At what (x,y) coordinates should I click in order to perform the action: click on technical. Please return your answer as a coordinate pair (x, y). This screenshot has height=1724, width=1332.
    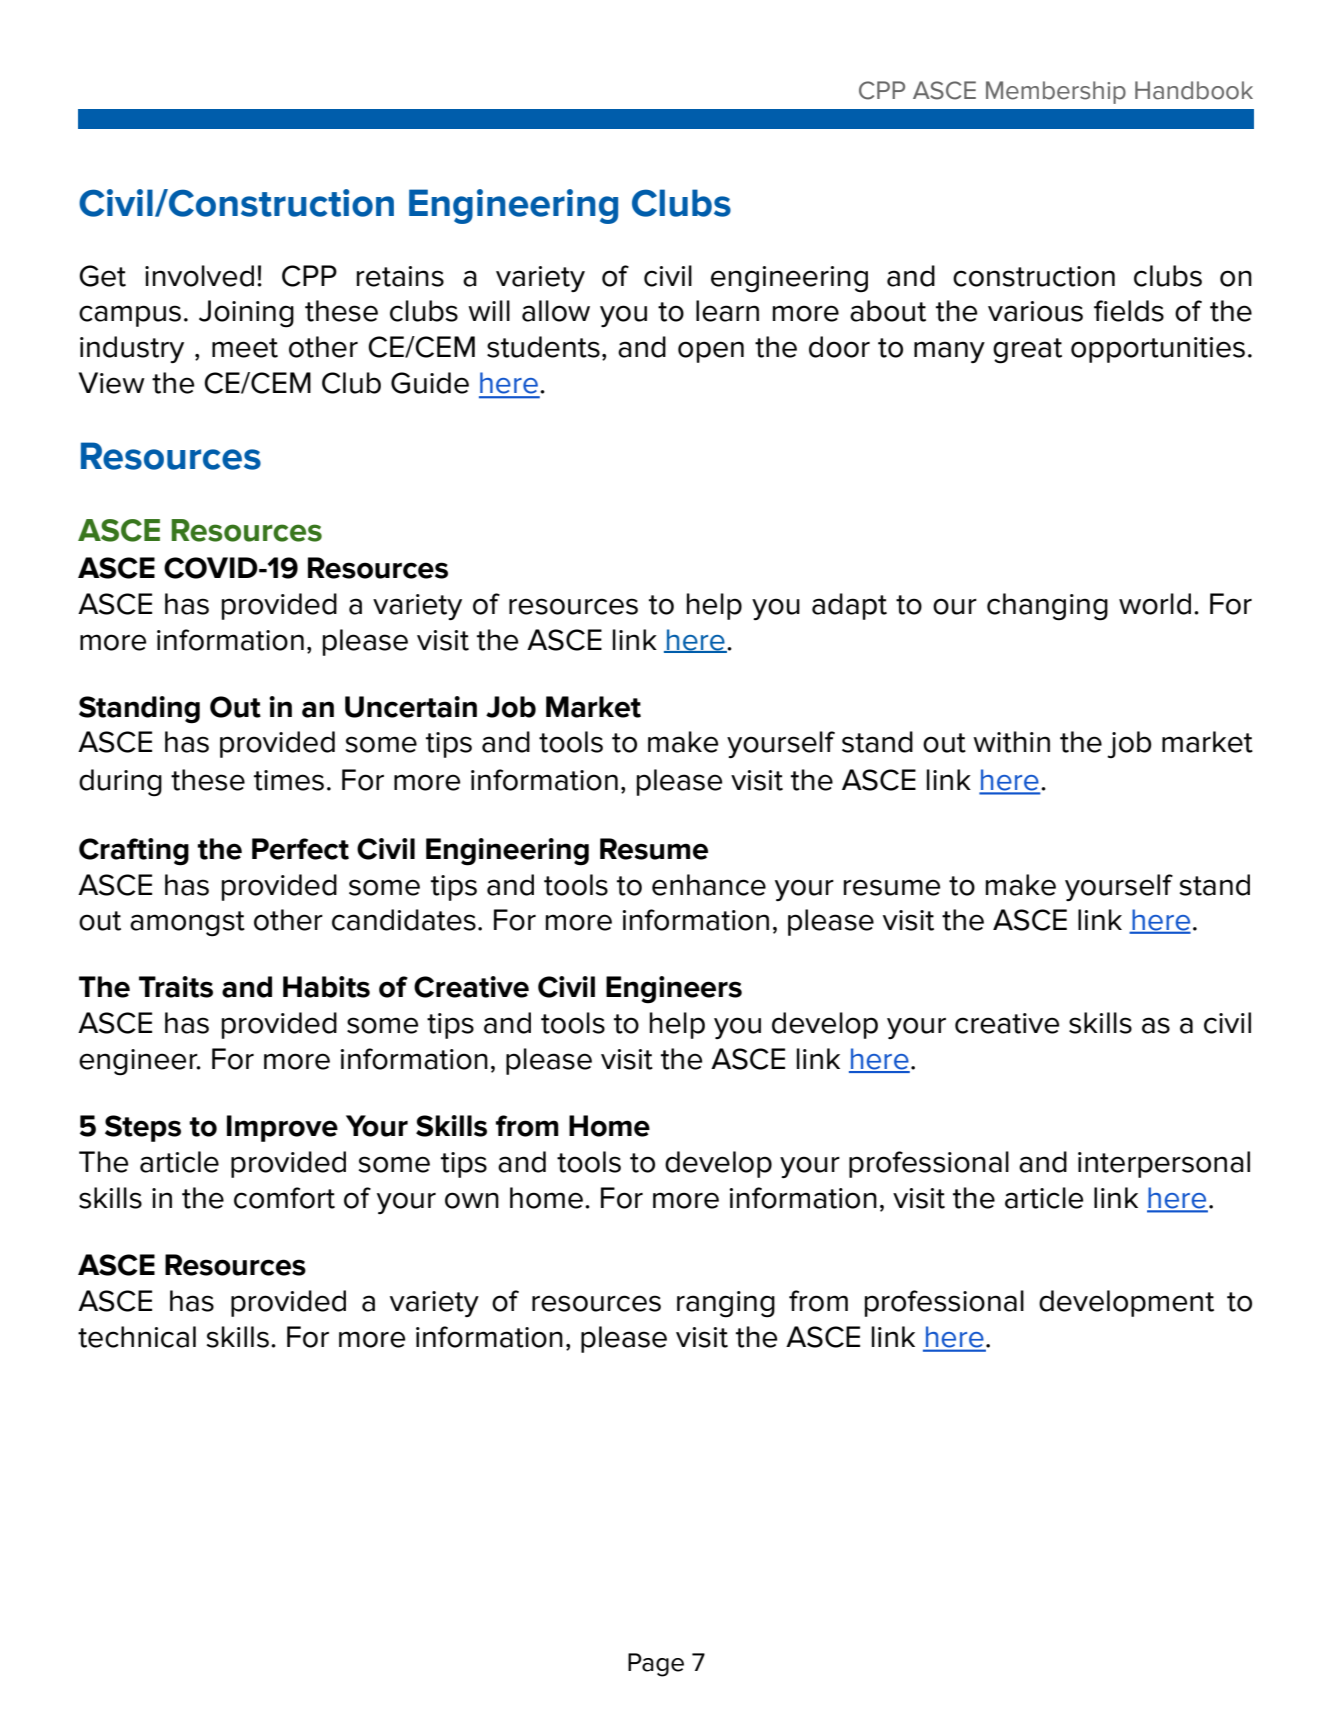
    Looking at the image, I should click on (137, 1337).
